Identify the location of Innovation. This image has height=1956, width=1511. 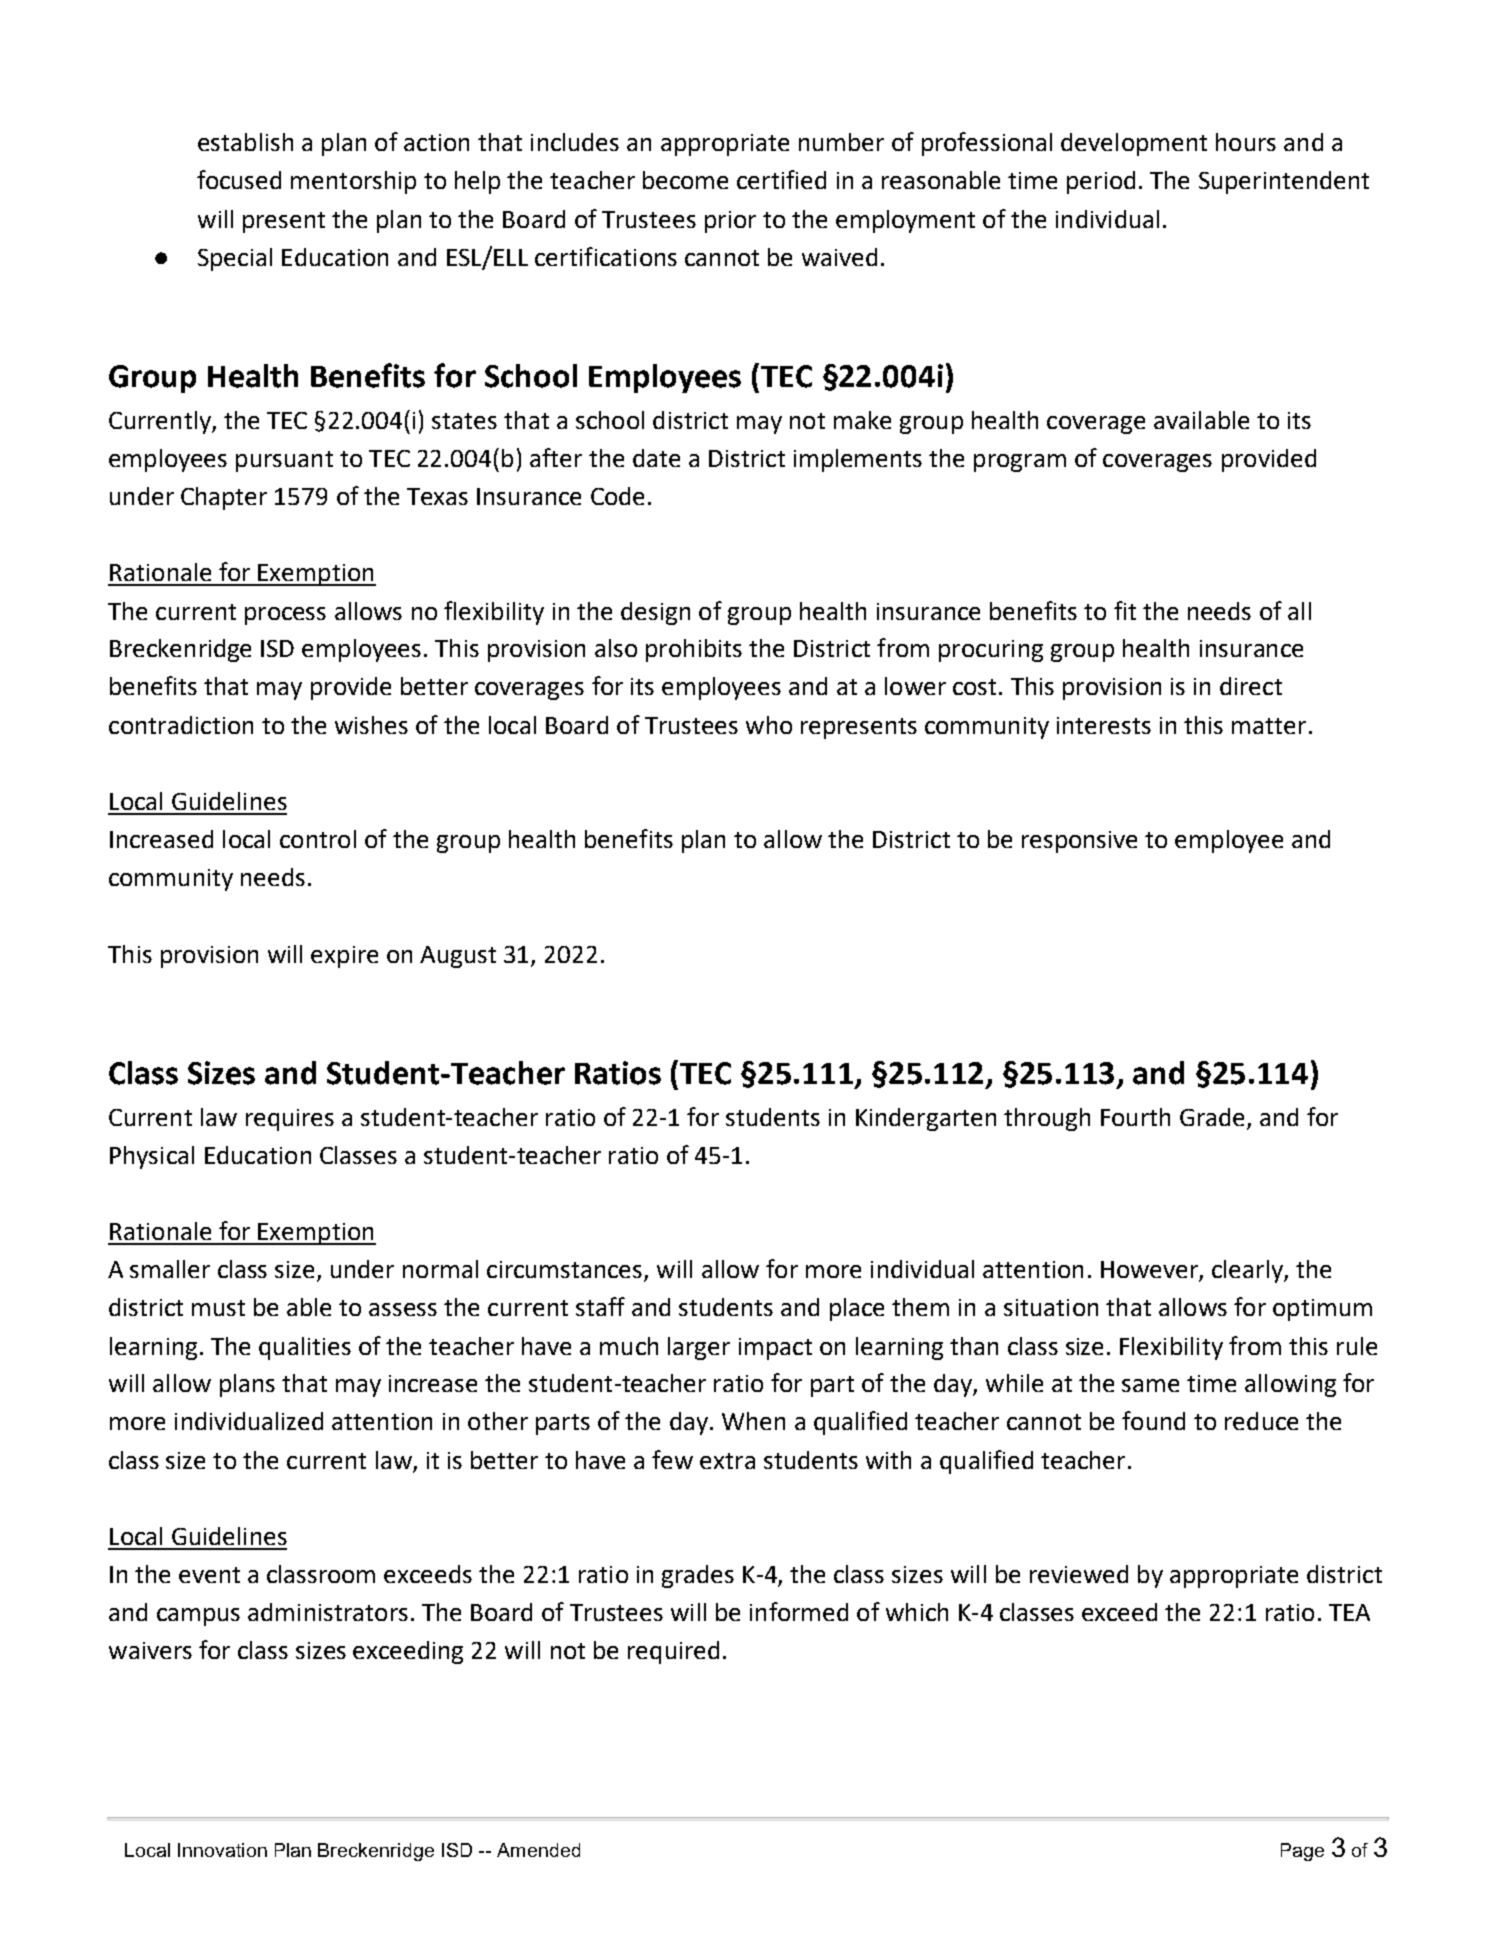
(222, 1850).
